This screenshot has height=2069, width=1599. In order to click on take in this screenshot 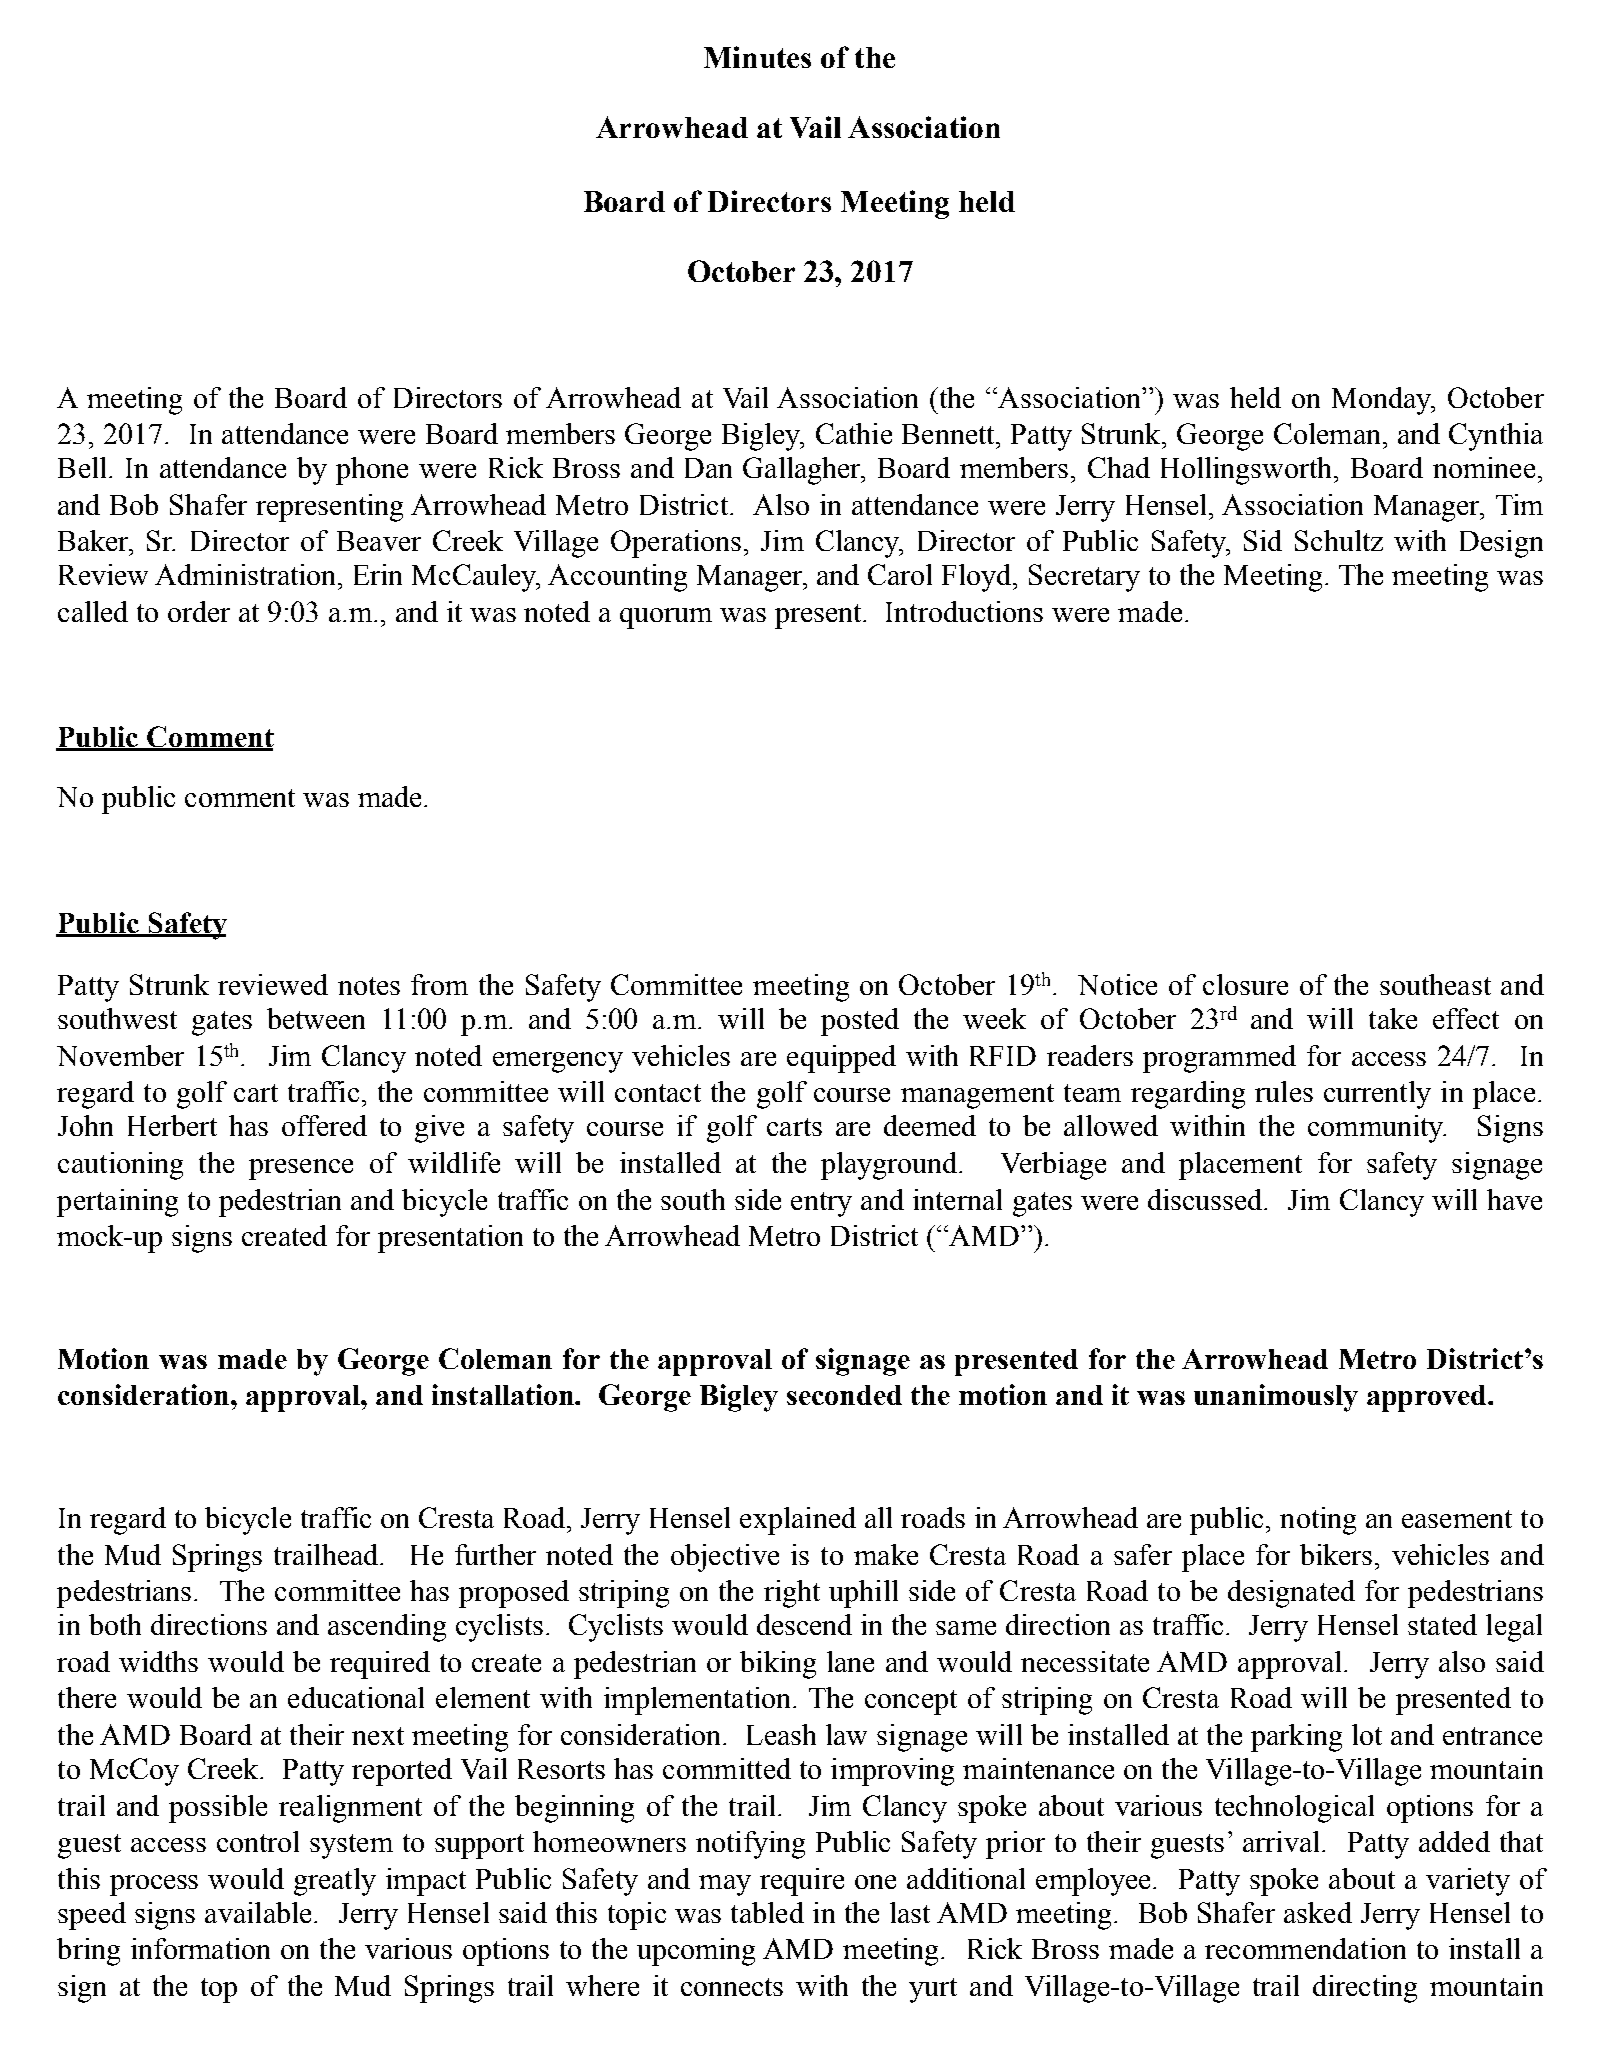, I will do `click(1393, 1018)`.
